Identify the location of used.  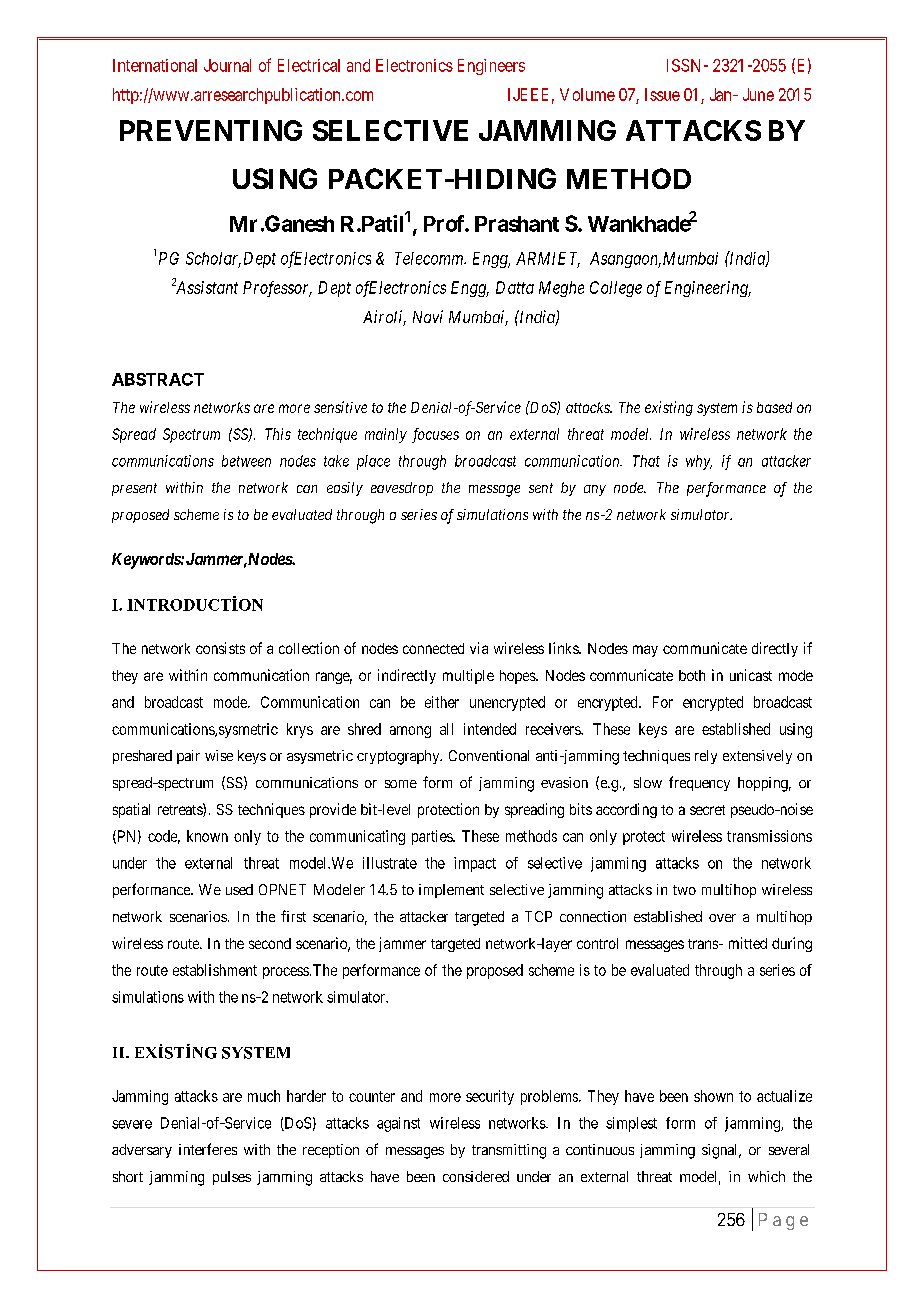
(239, 889).
